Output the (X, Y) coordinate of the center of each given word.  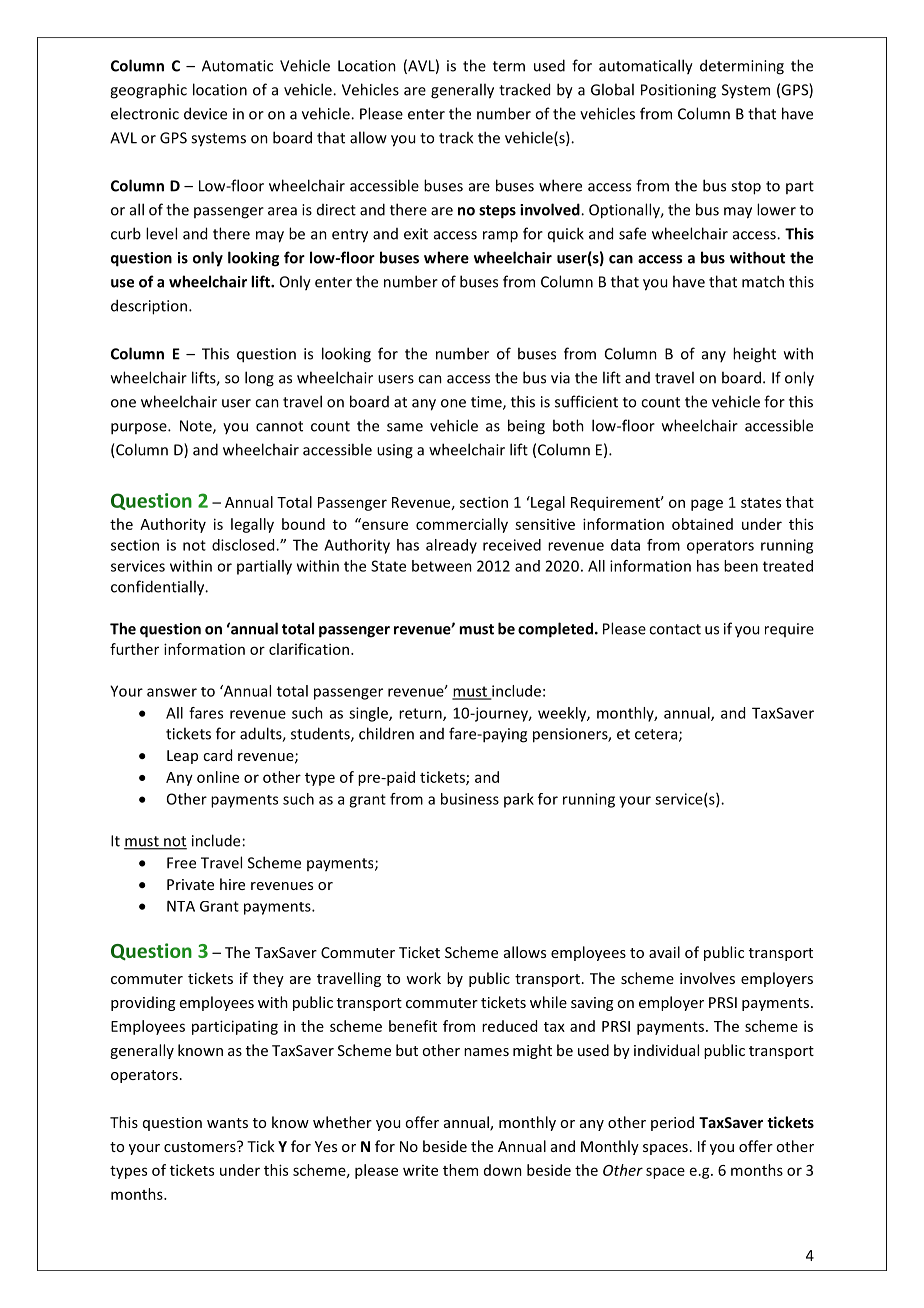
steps (497, 212)
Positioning (678, 91)
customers (201, 1146)
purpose (140, 429)
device (205, 113)
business (470, 799)
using (395, 451)
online (218, 777)
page (707, 505)
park (519, 800)
